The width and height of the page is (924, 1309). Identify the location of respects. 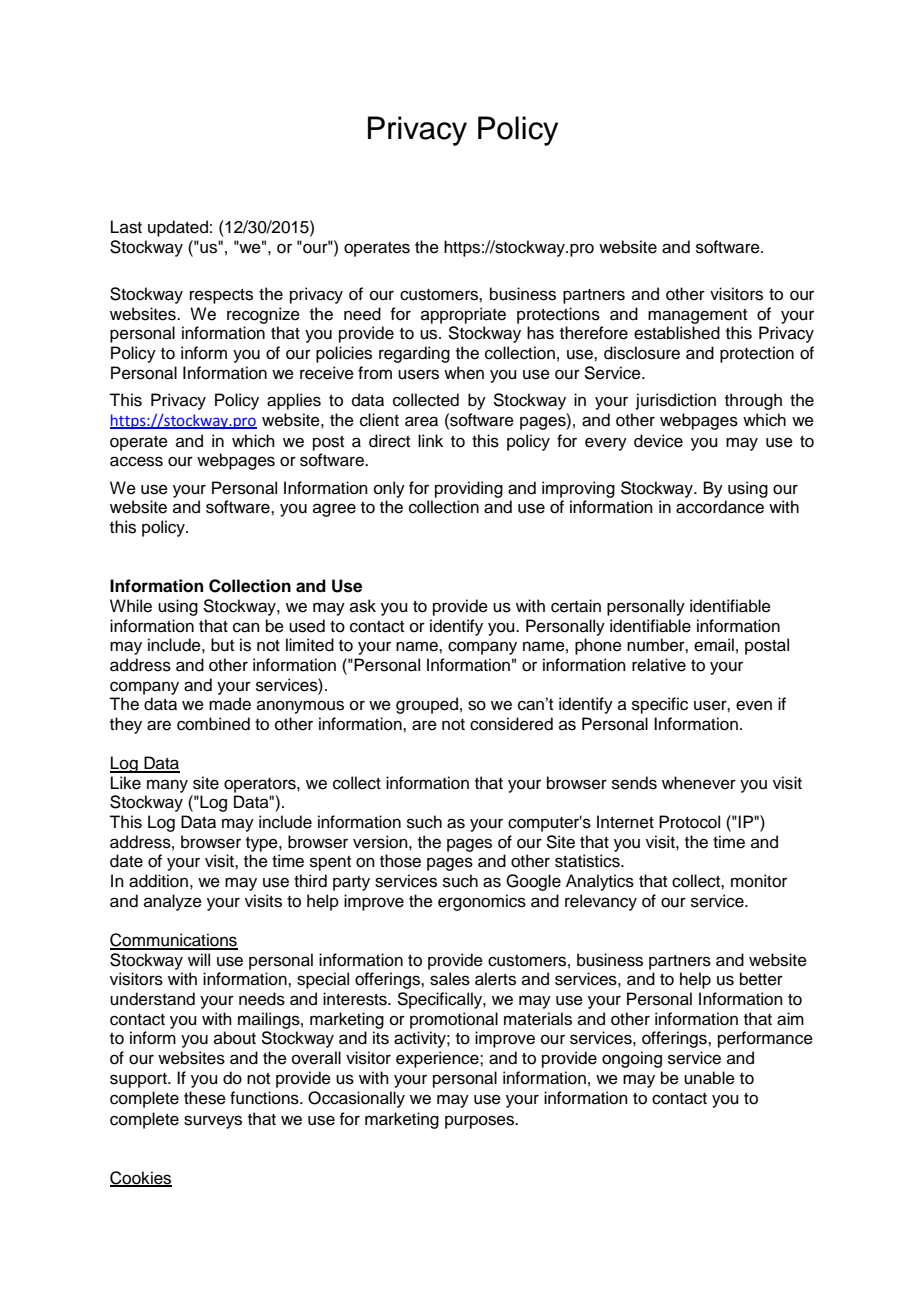
(221, 296).
